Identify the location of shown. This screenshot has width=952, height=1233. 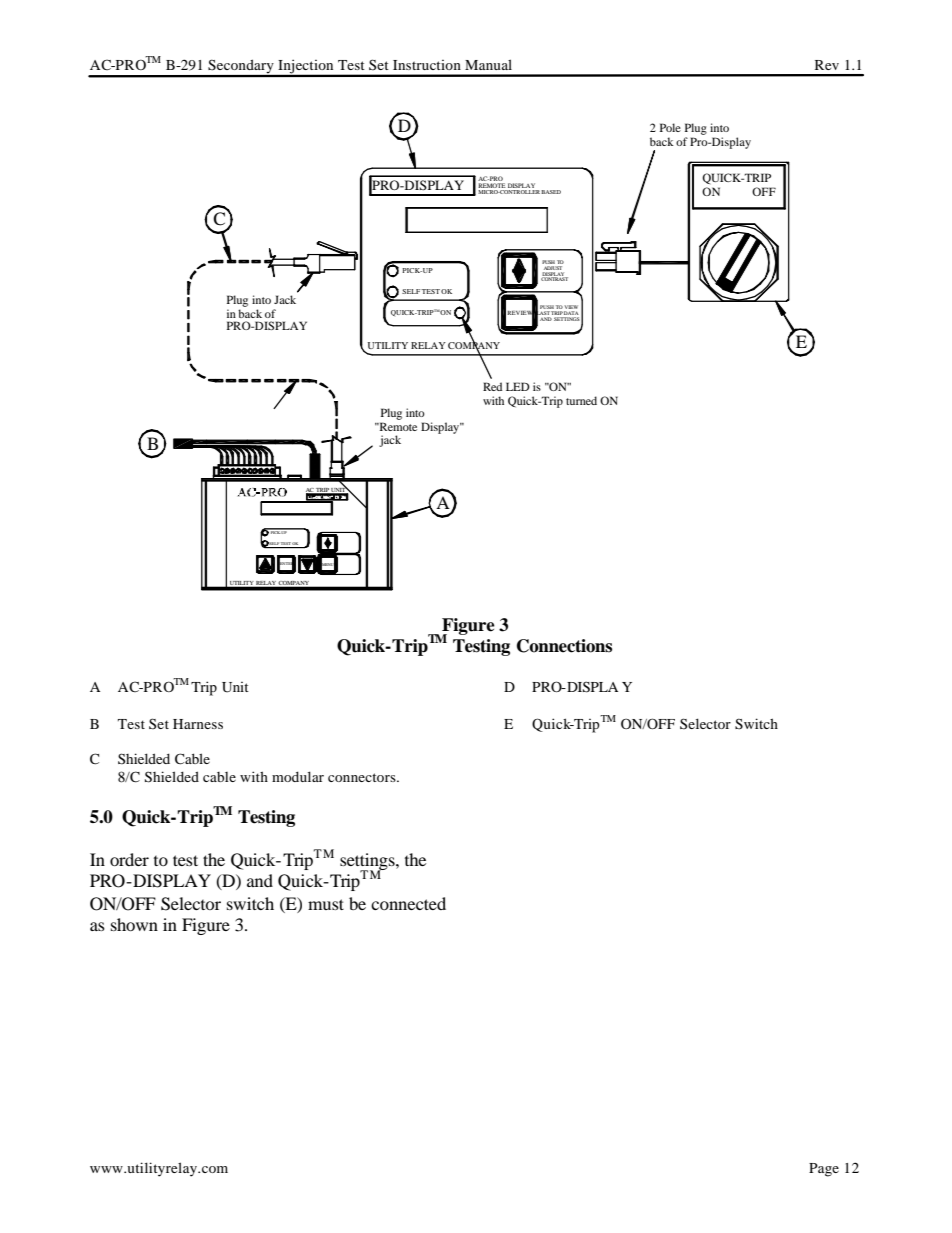
(134, 924).
